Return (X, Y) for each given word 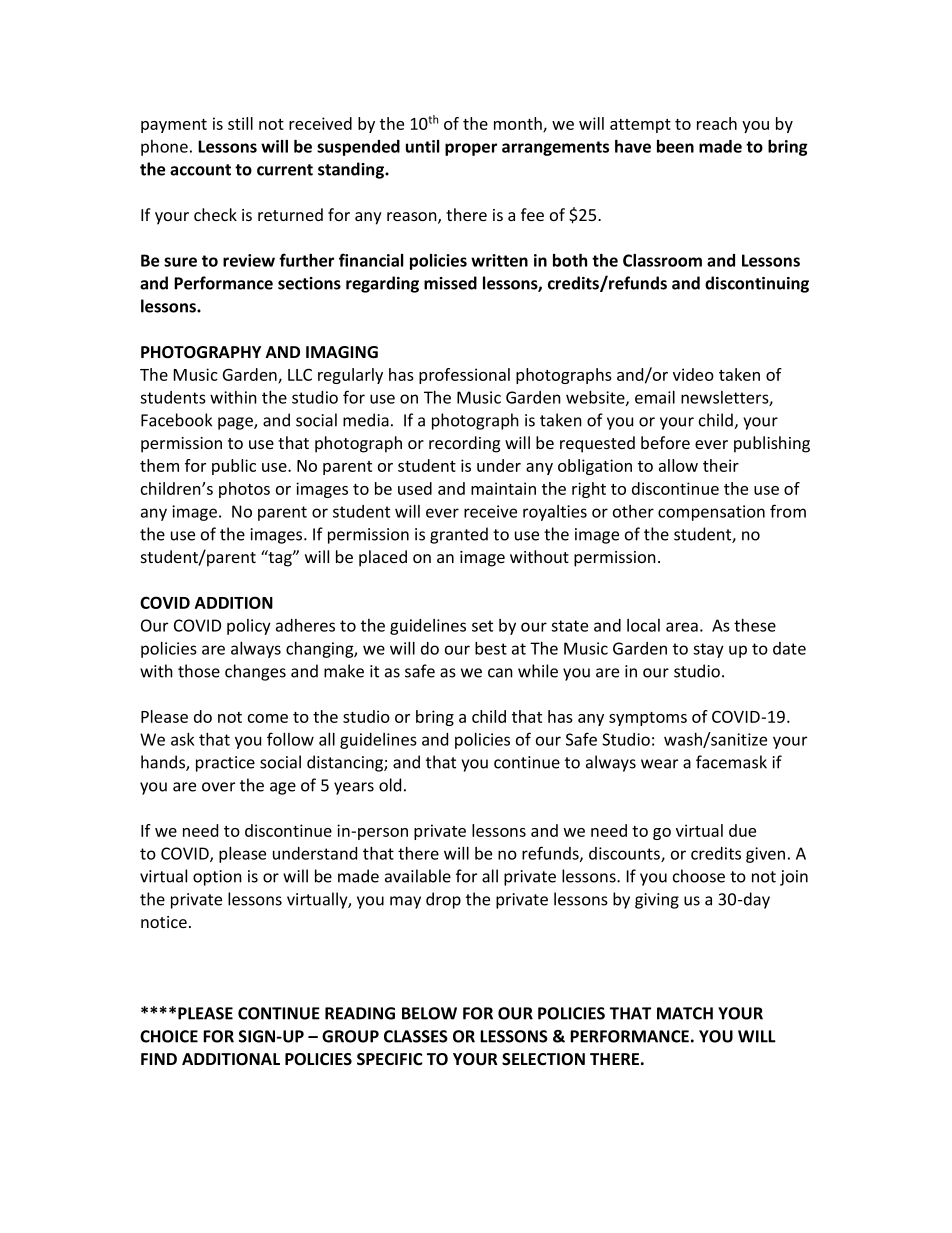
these (755, 625)
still (240, 123)
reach (717, 123)
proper (471, 149)
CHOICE (169, 1036)
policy (249, 627)
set (482, 626)
